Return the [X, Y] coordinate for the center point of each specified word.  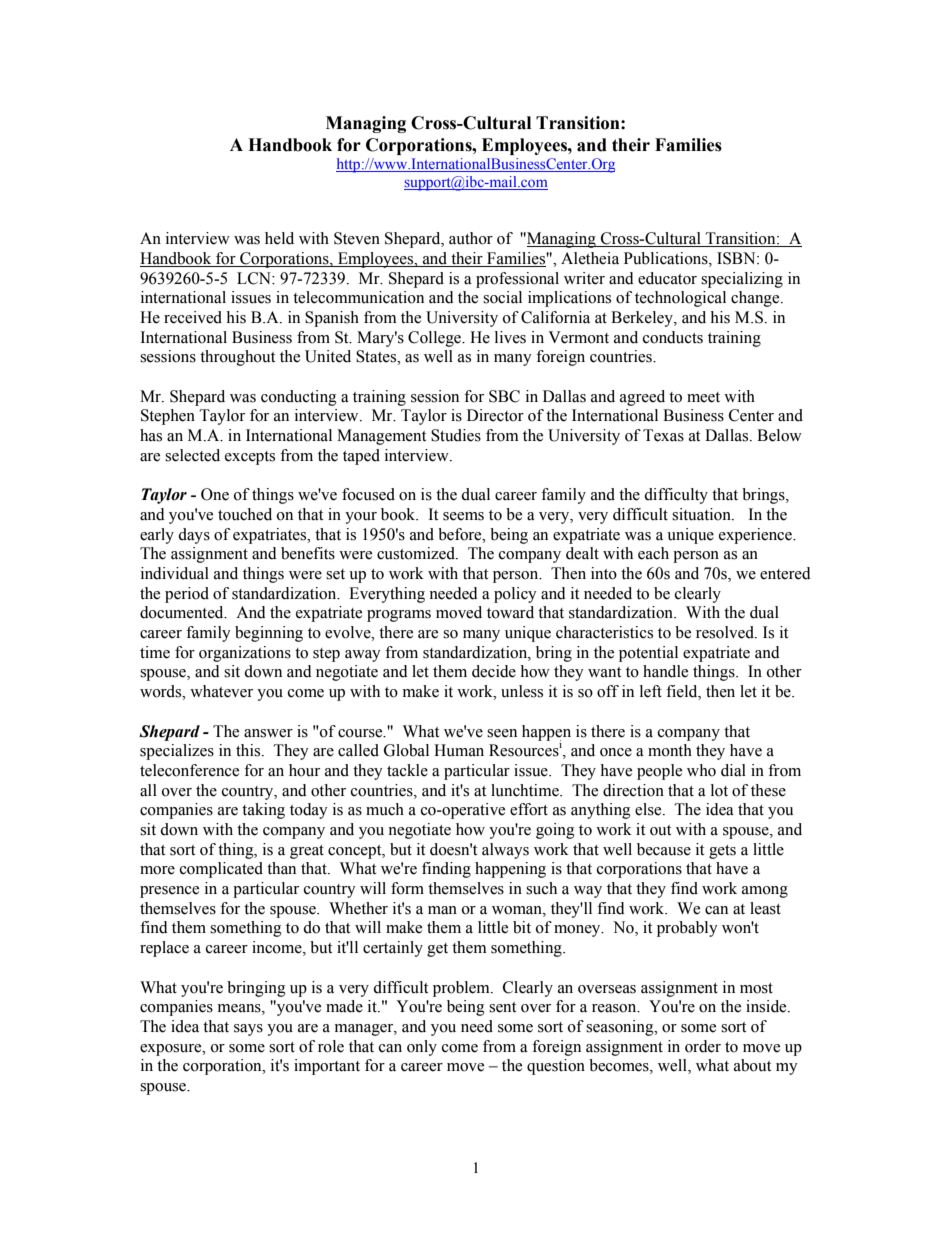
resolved [726, 632]
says [248, 1030]
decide [494, 671]
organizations [245, 654]
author [471, 238]
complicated [221, 870]
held [279, 238]
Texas [663, 435]
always [505, 851]
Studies [456, 435]
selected [192, 455]
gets [722, 852]
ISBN [737, 258]
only [422, 1048]
